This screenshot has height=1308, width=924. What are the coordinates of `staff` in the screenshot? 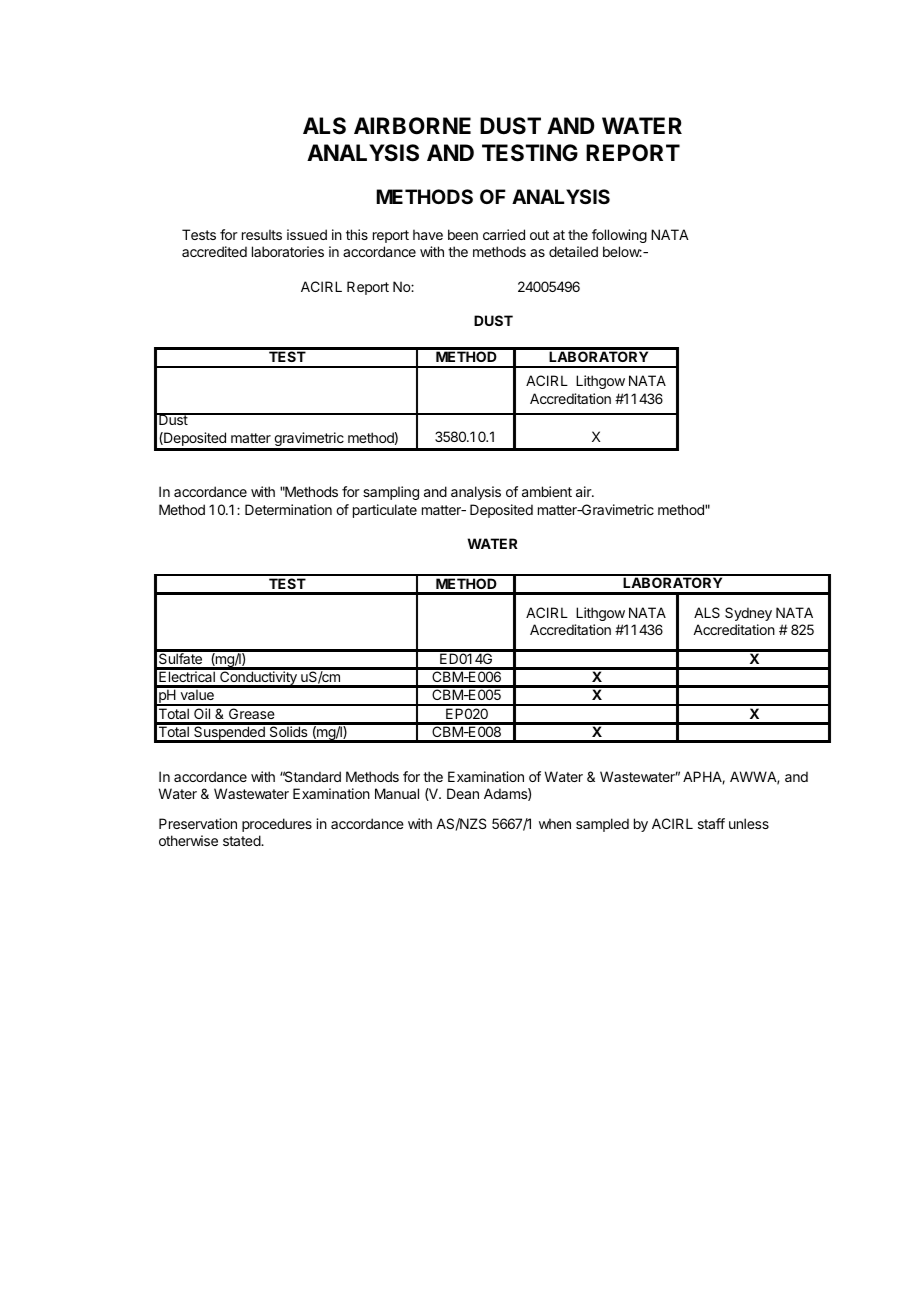 It's located at (711, 823).
